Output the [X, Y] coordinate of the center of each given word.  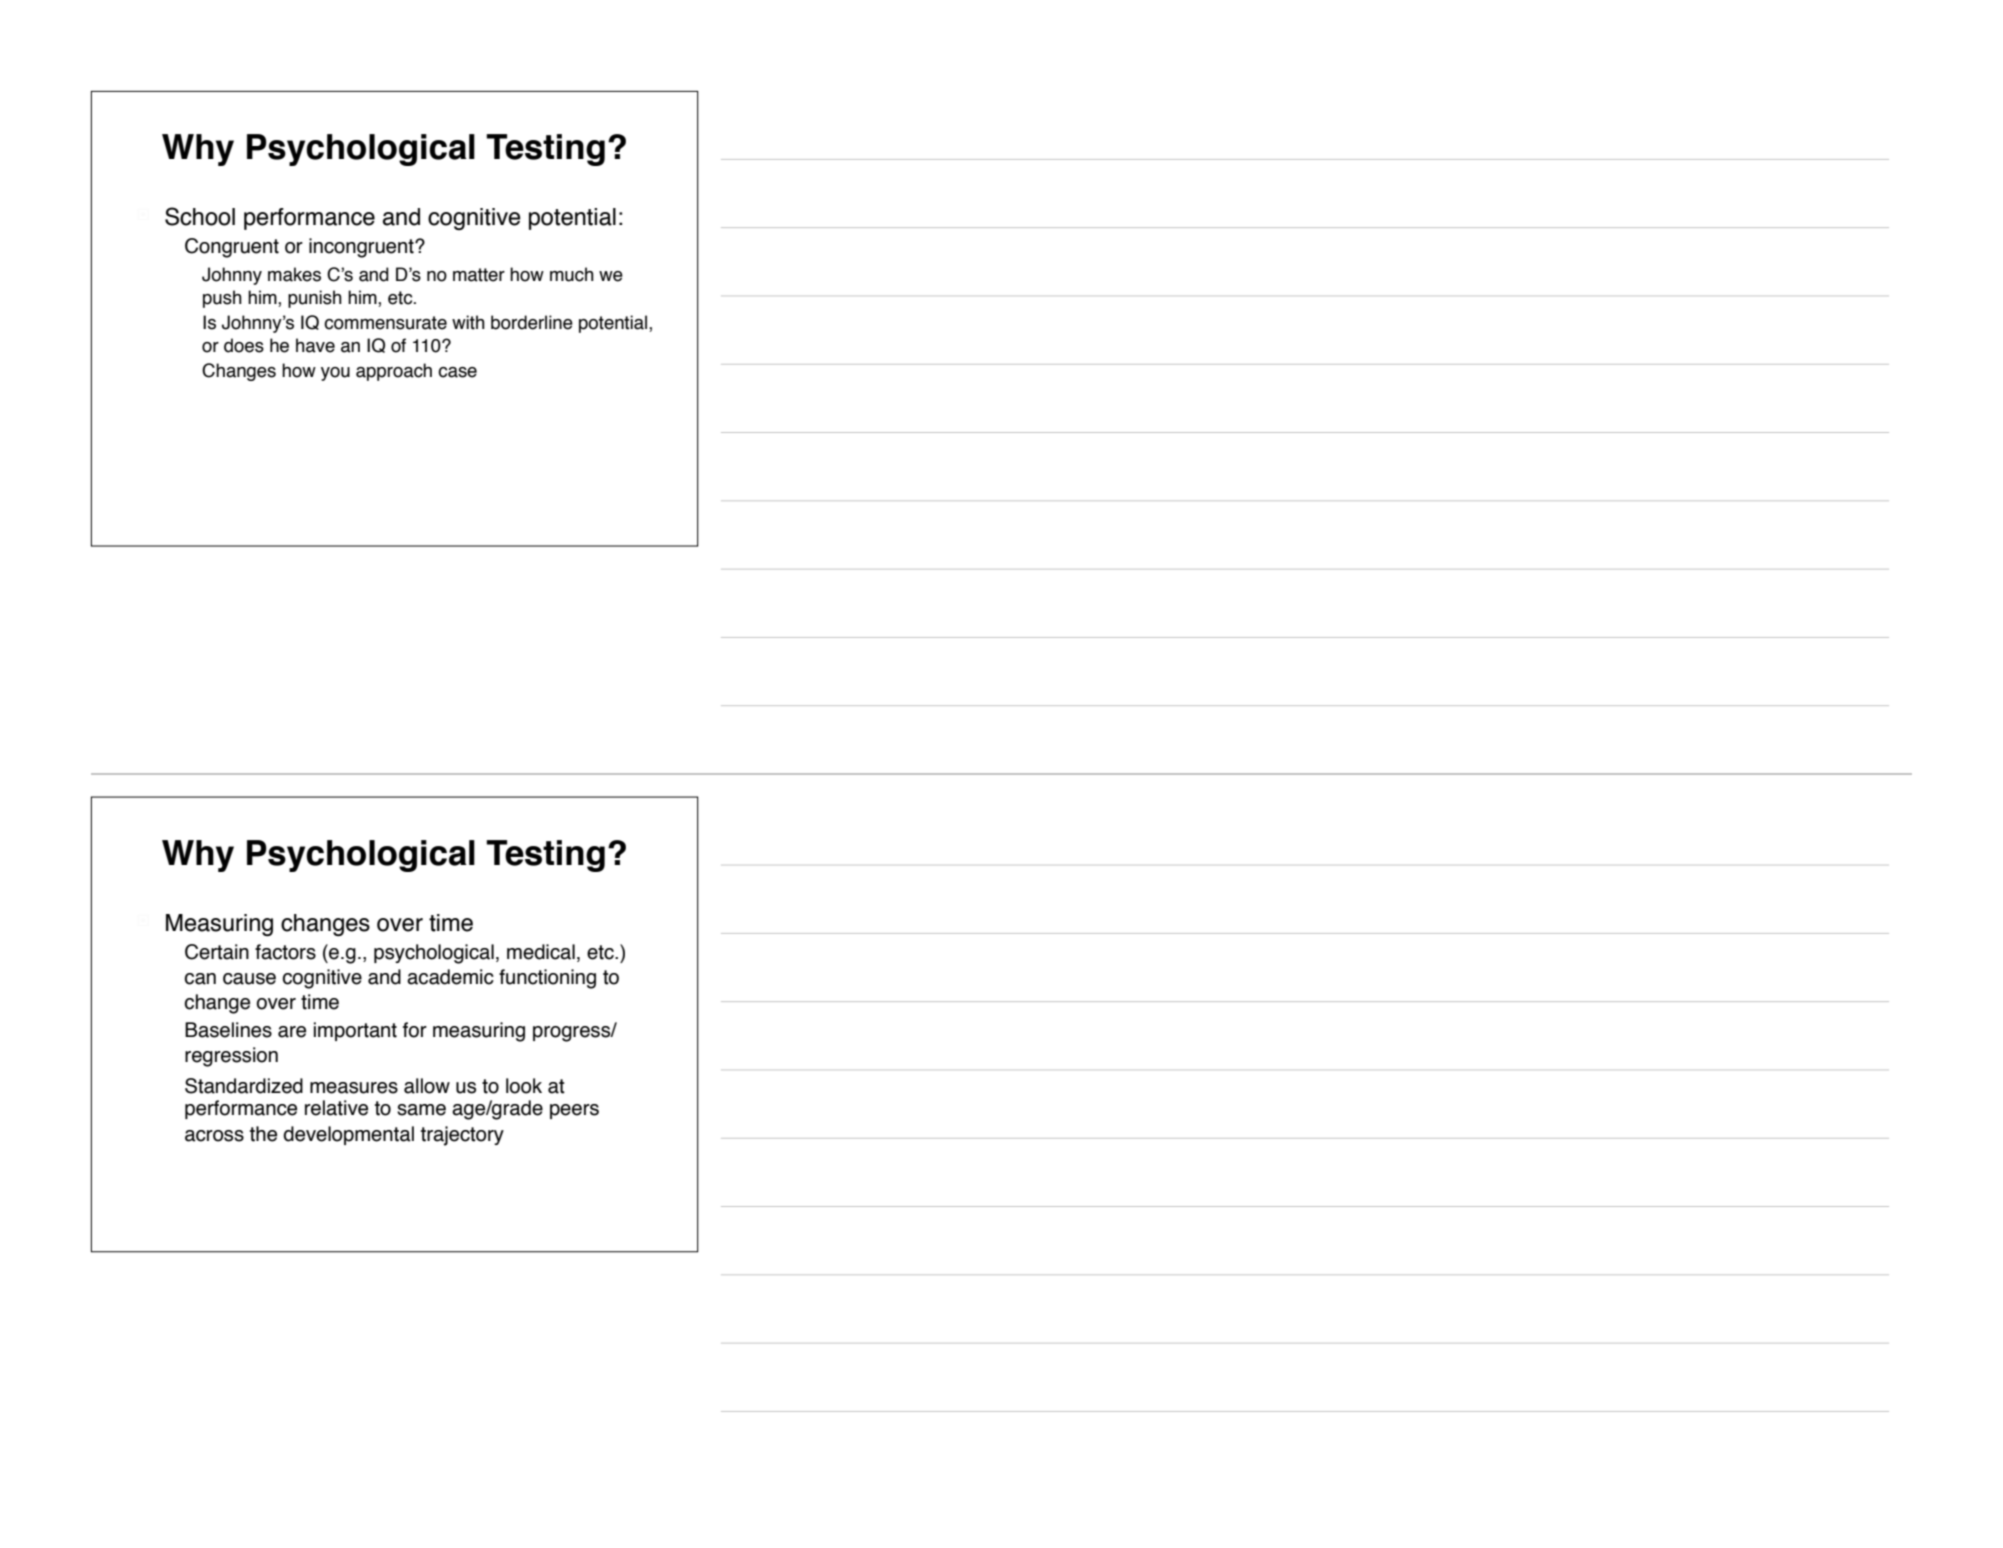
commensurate [385, 323]
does [244, 345]
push [222, 299]
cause [249, 979]
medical [541, 952]
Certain [217, 952]
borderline [532, 322]
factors [285, 952]
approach [394, 372]
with [468, 322]
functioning [547, 979]
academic [450, 977]
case [457, 372]
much [572, 274]
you [335, 374]
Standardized [244, 1086]
